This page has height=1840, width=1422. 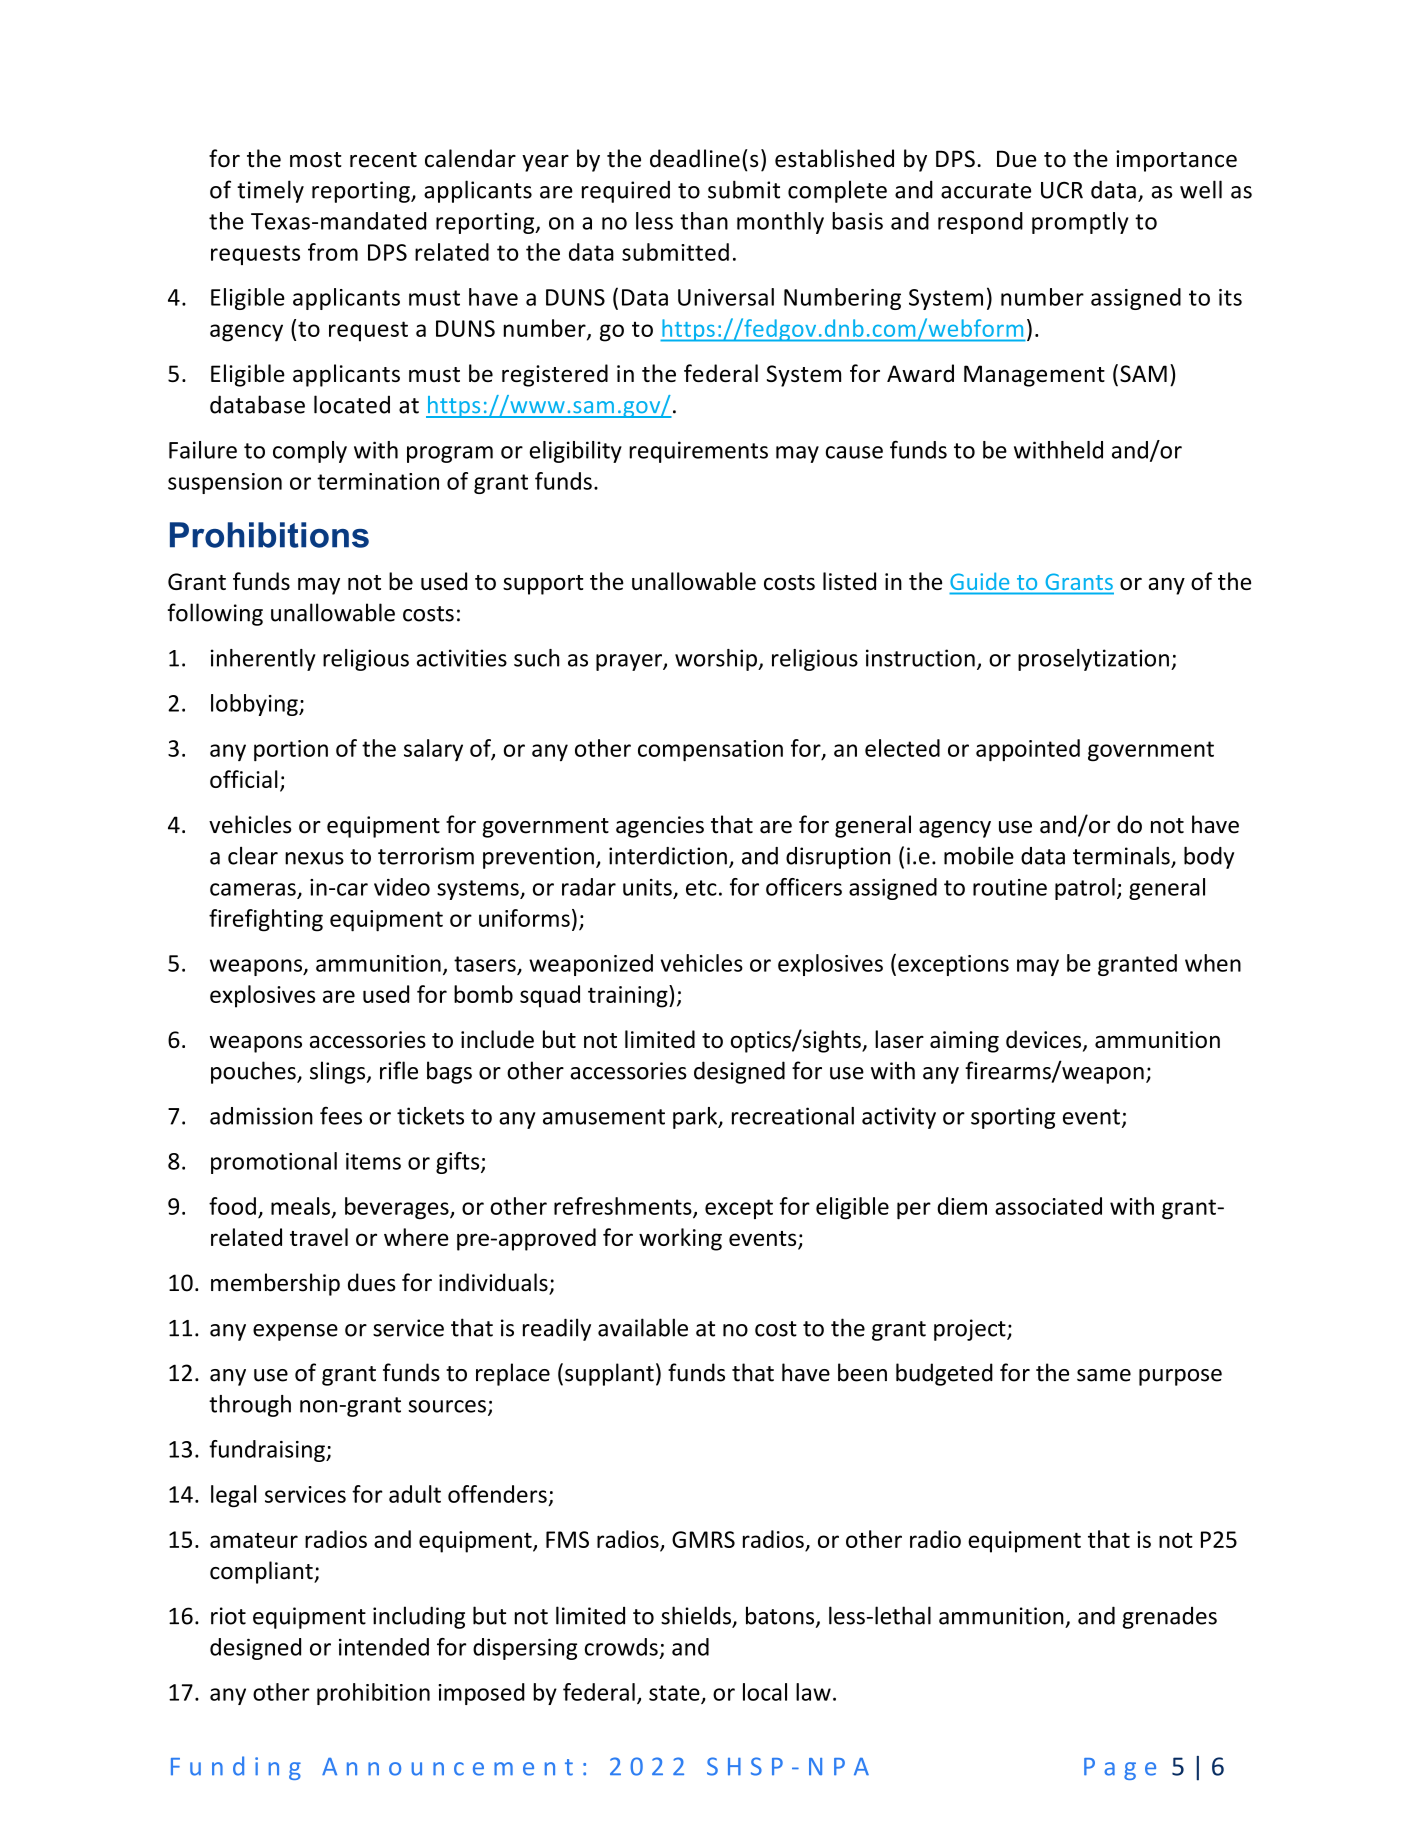 What do you see at coordinates (1080, 223) in the page?
I see `promptly` at bounding box center [1080, 223].
